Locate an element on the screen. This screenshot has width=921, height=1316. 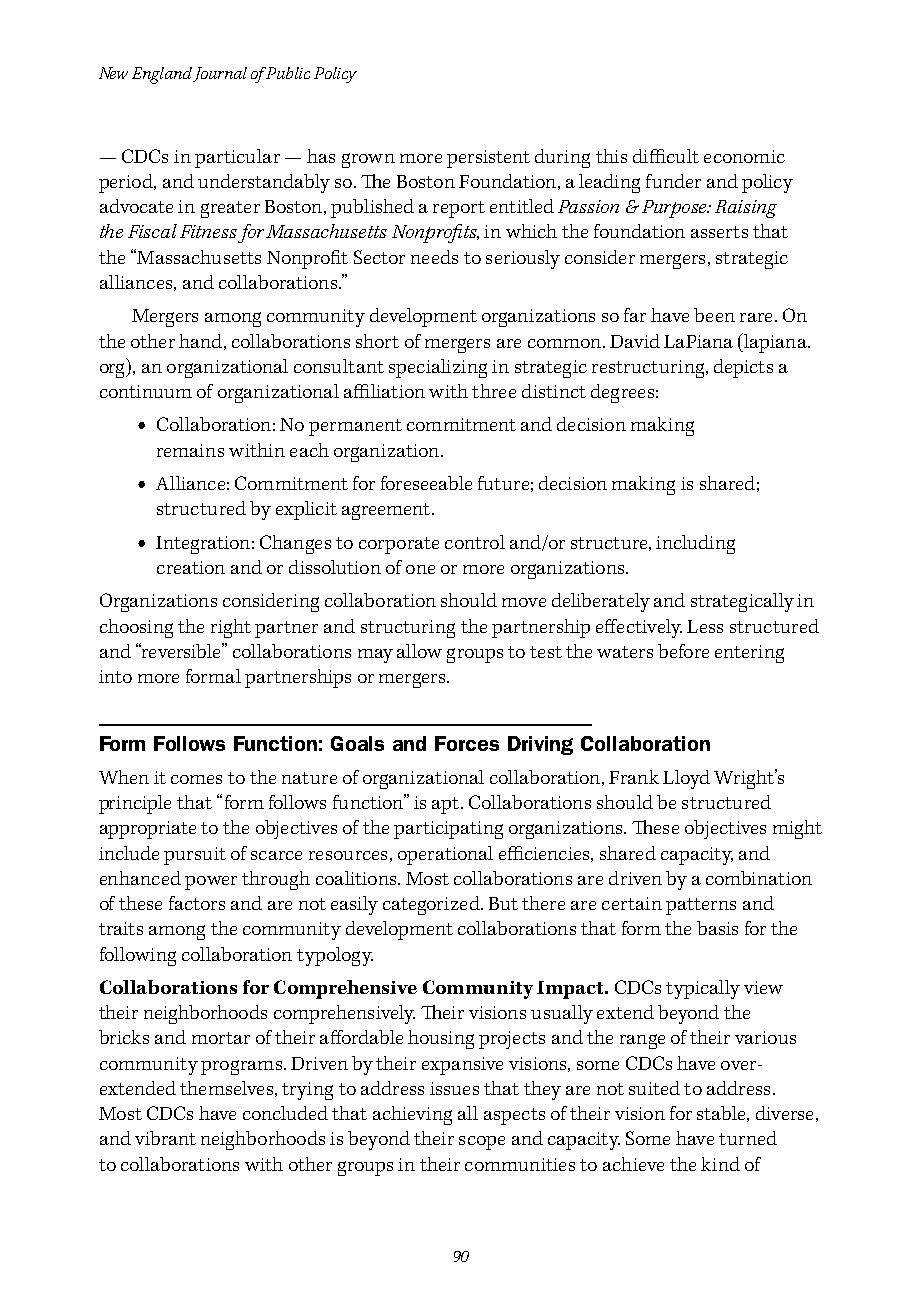
remains is located at coordinates (190, 450).
